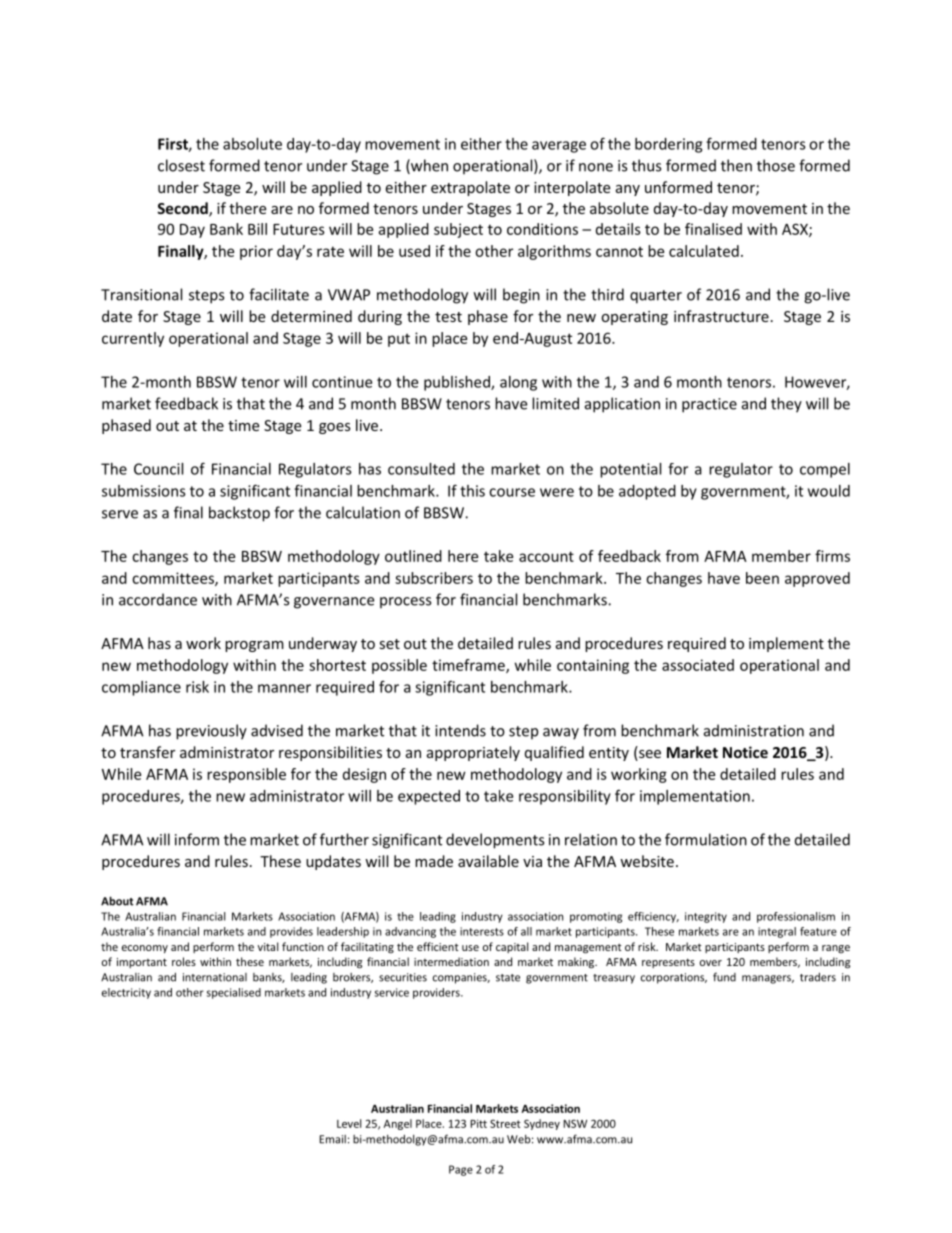 The height and width of the page is (1233, 952). Describe the element at coordinates (470, 188) in the page. I see `extrapolate` at that location.
